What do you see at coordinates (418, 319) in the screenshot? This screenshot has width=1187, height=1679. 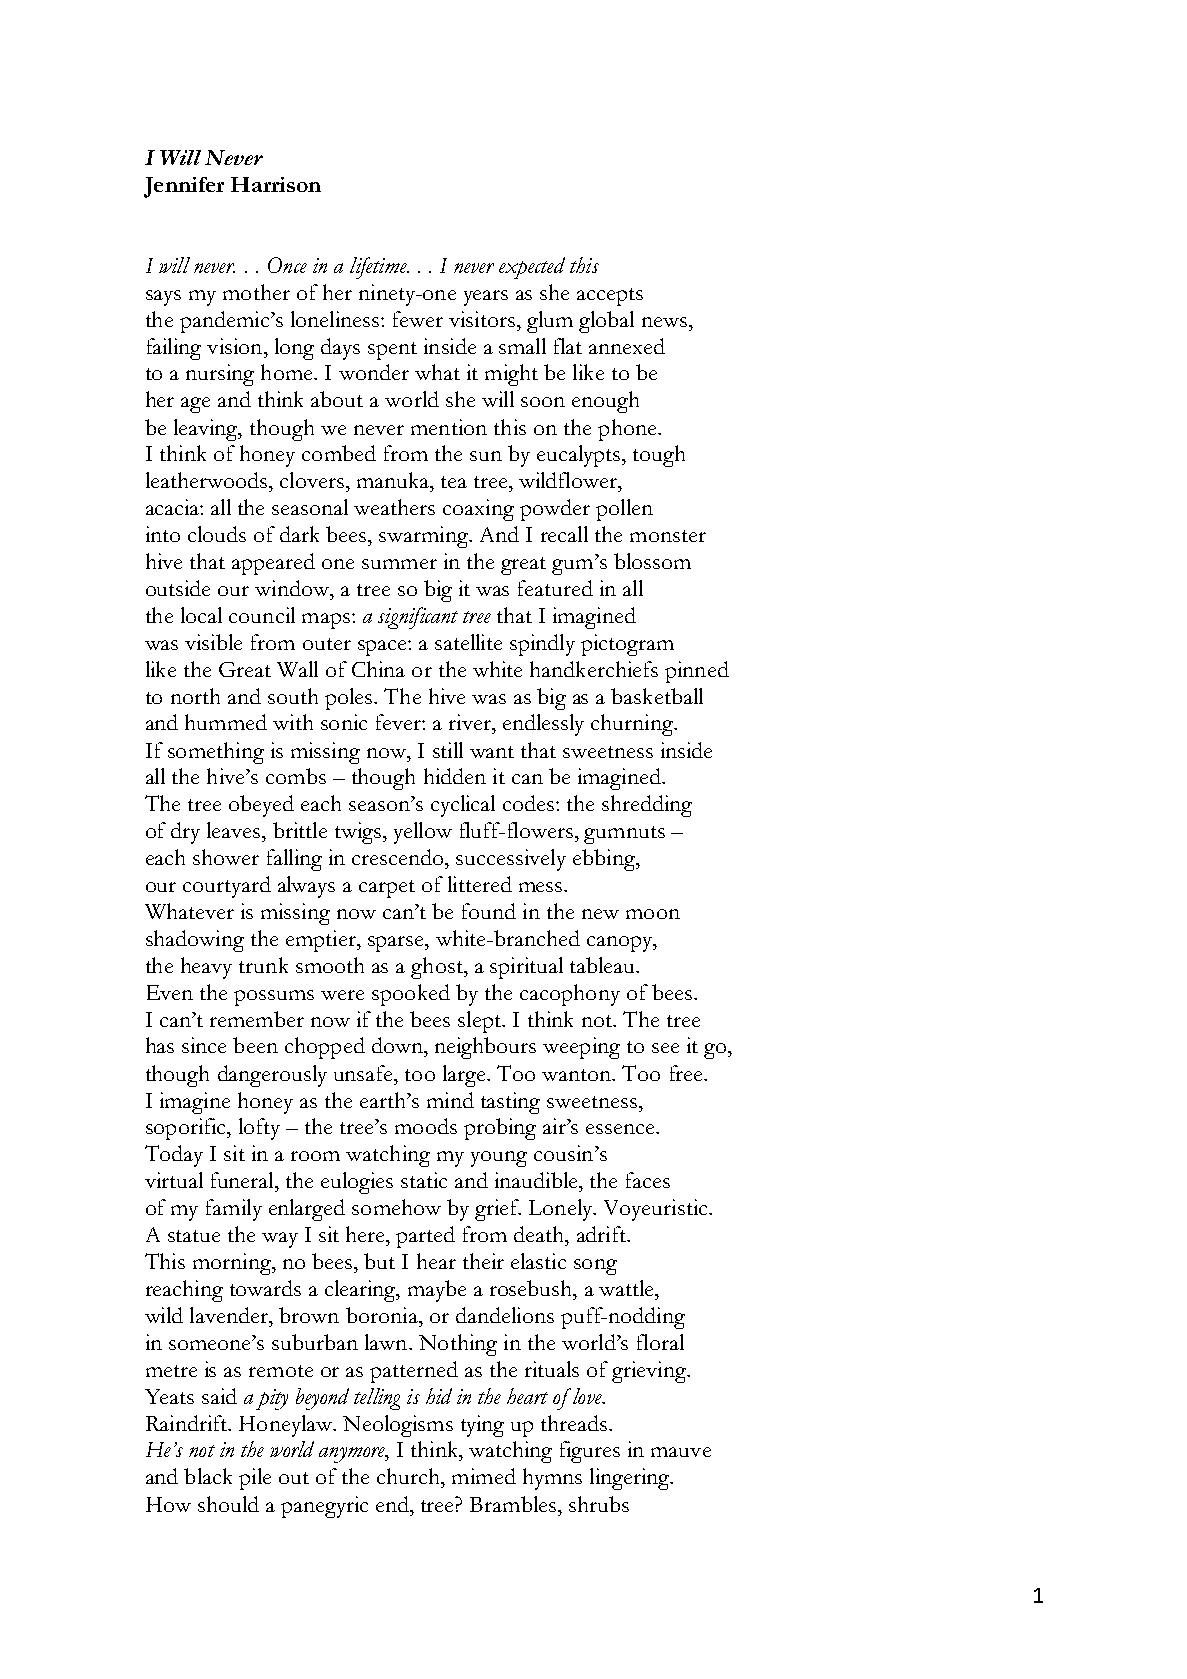 I see `fewer` at bounding box center [418, 319].
